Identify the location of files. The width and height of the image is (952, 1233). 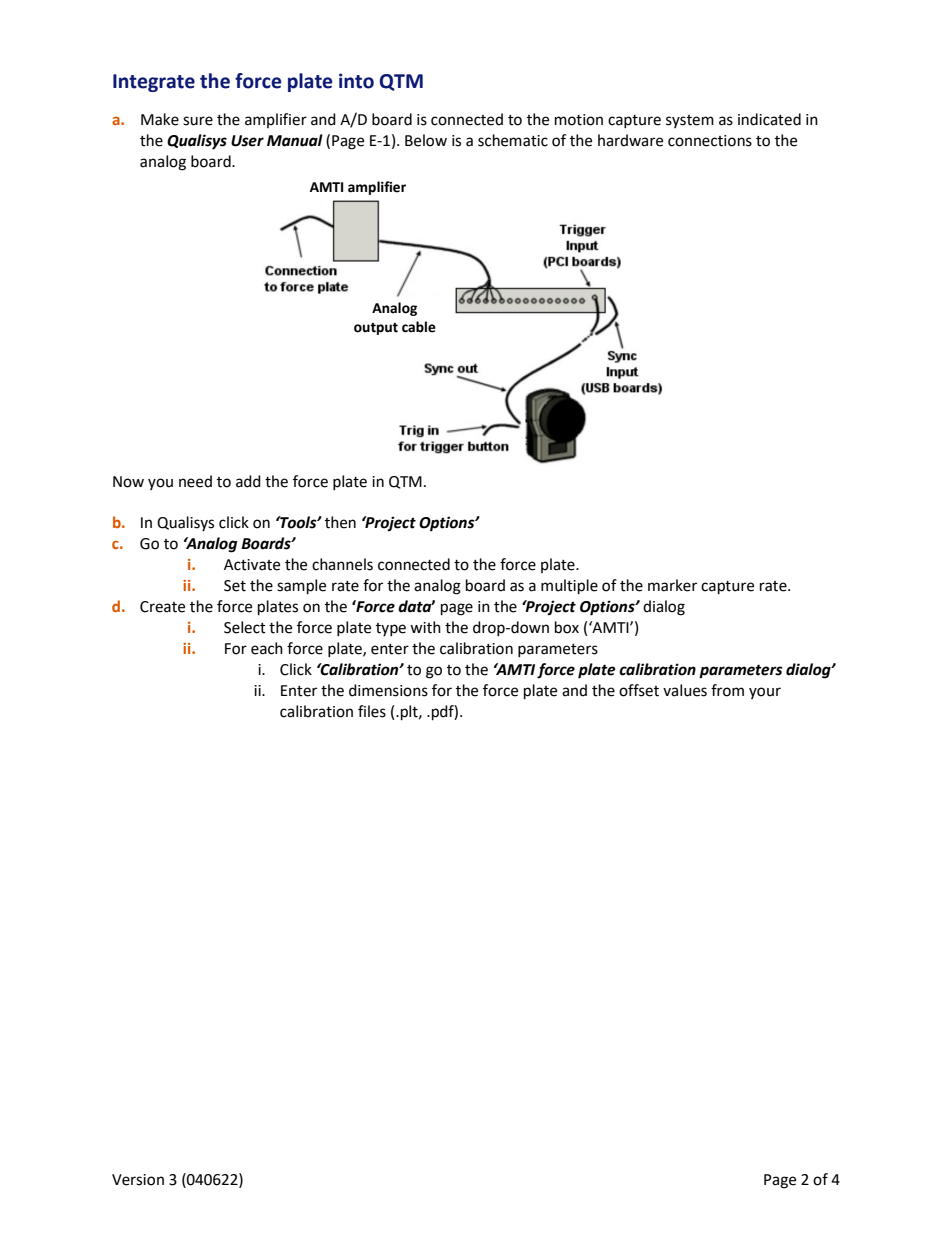
(372, 711).
